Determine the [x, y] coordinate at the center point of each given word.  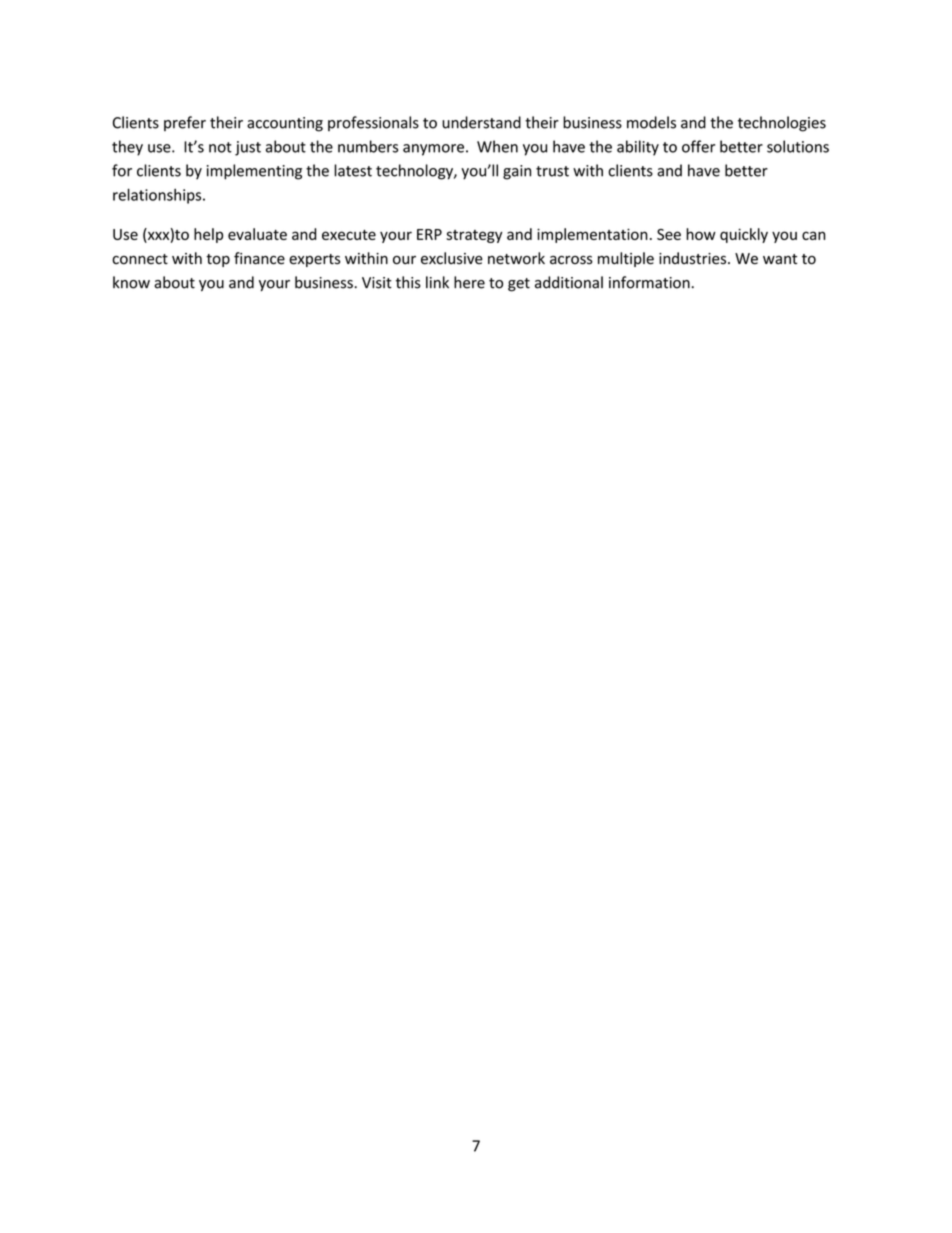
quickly [744, 235]
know [131, 282]
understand [481, 122]
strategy [474, 236]
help [208, 235]
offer [698, 146]
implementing [254, 172]
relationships [158, 196]
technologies [782, 124]
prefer [185, 123]
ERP [429, 234]
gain [517, 172]
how [701, 234]
